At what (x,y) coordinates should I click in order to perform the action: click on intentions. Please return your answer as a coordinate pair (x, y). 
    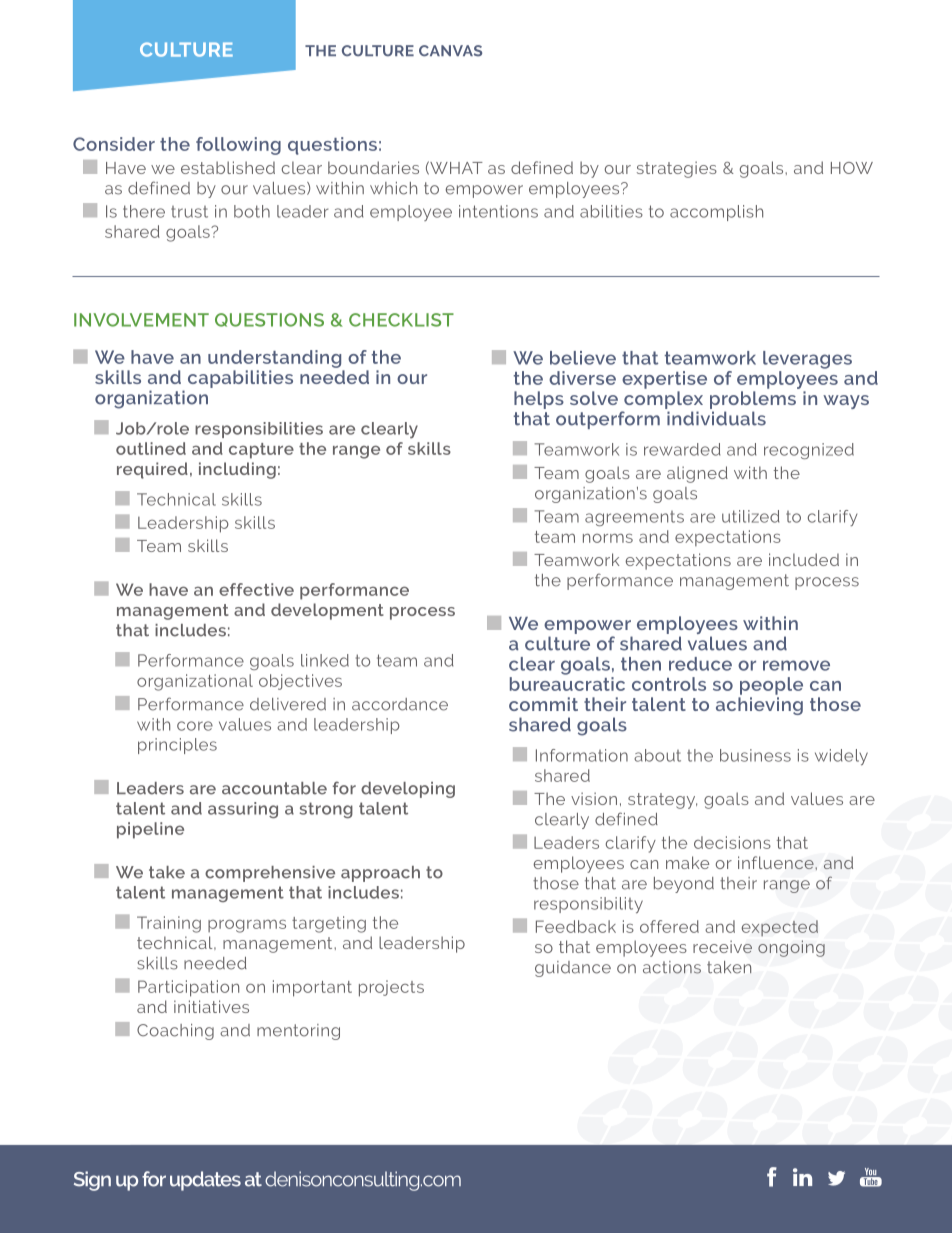
    Looking at the image, I should click on (498, 211).
